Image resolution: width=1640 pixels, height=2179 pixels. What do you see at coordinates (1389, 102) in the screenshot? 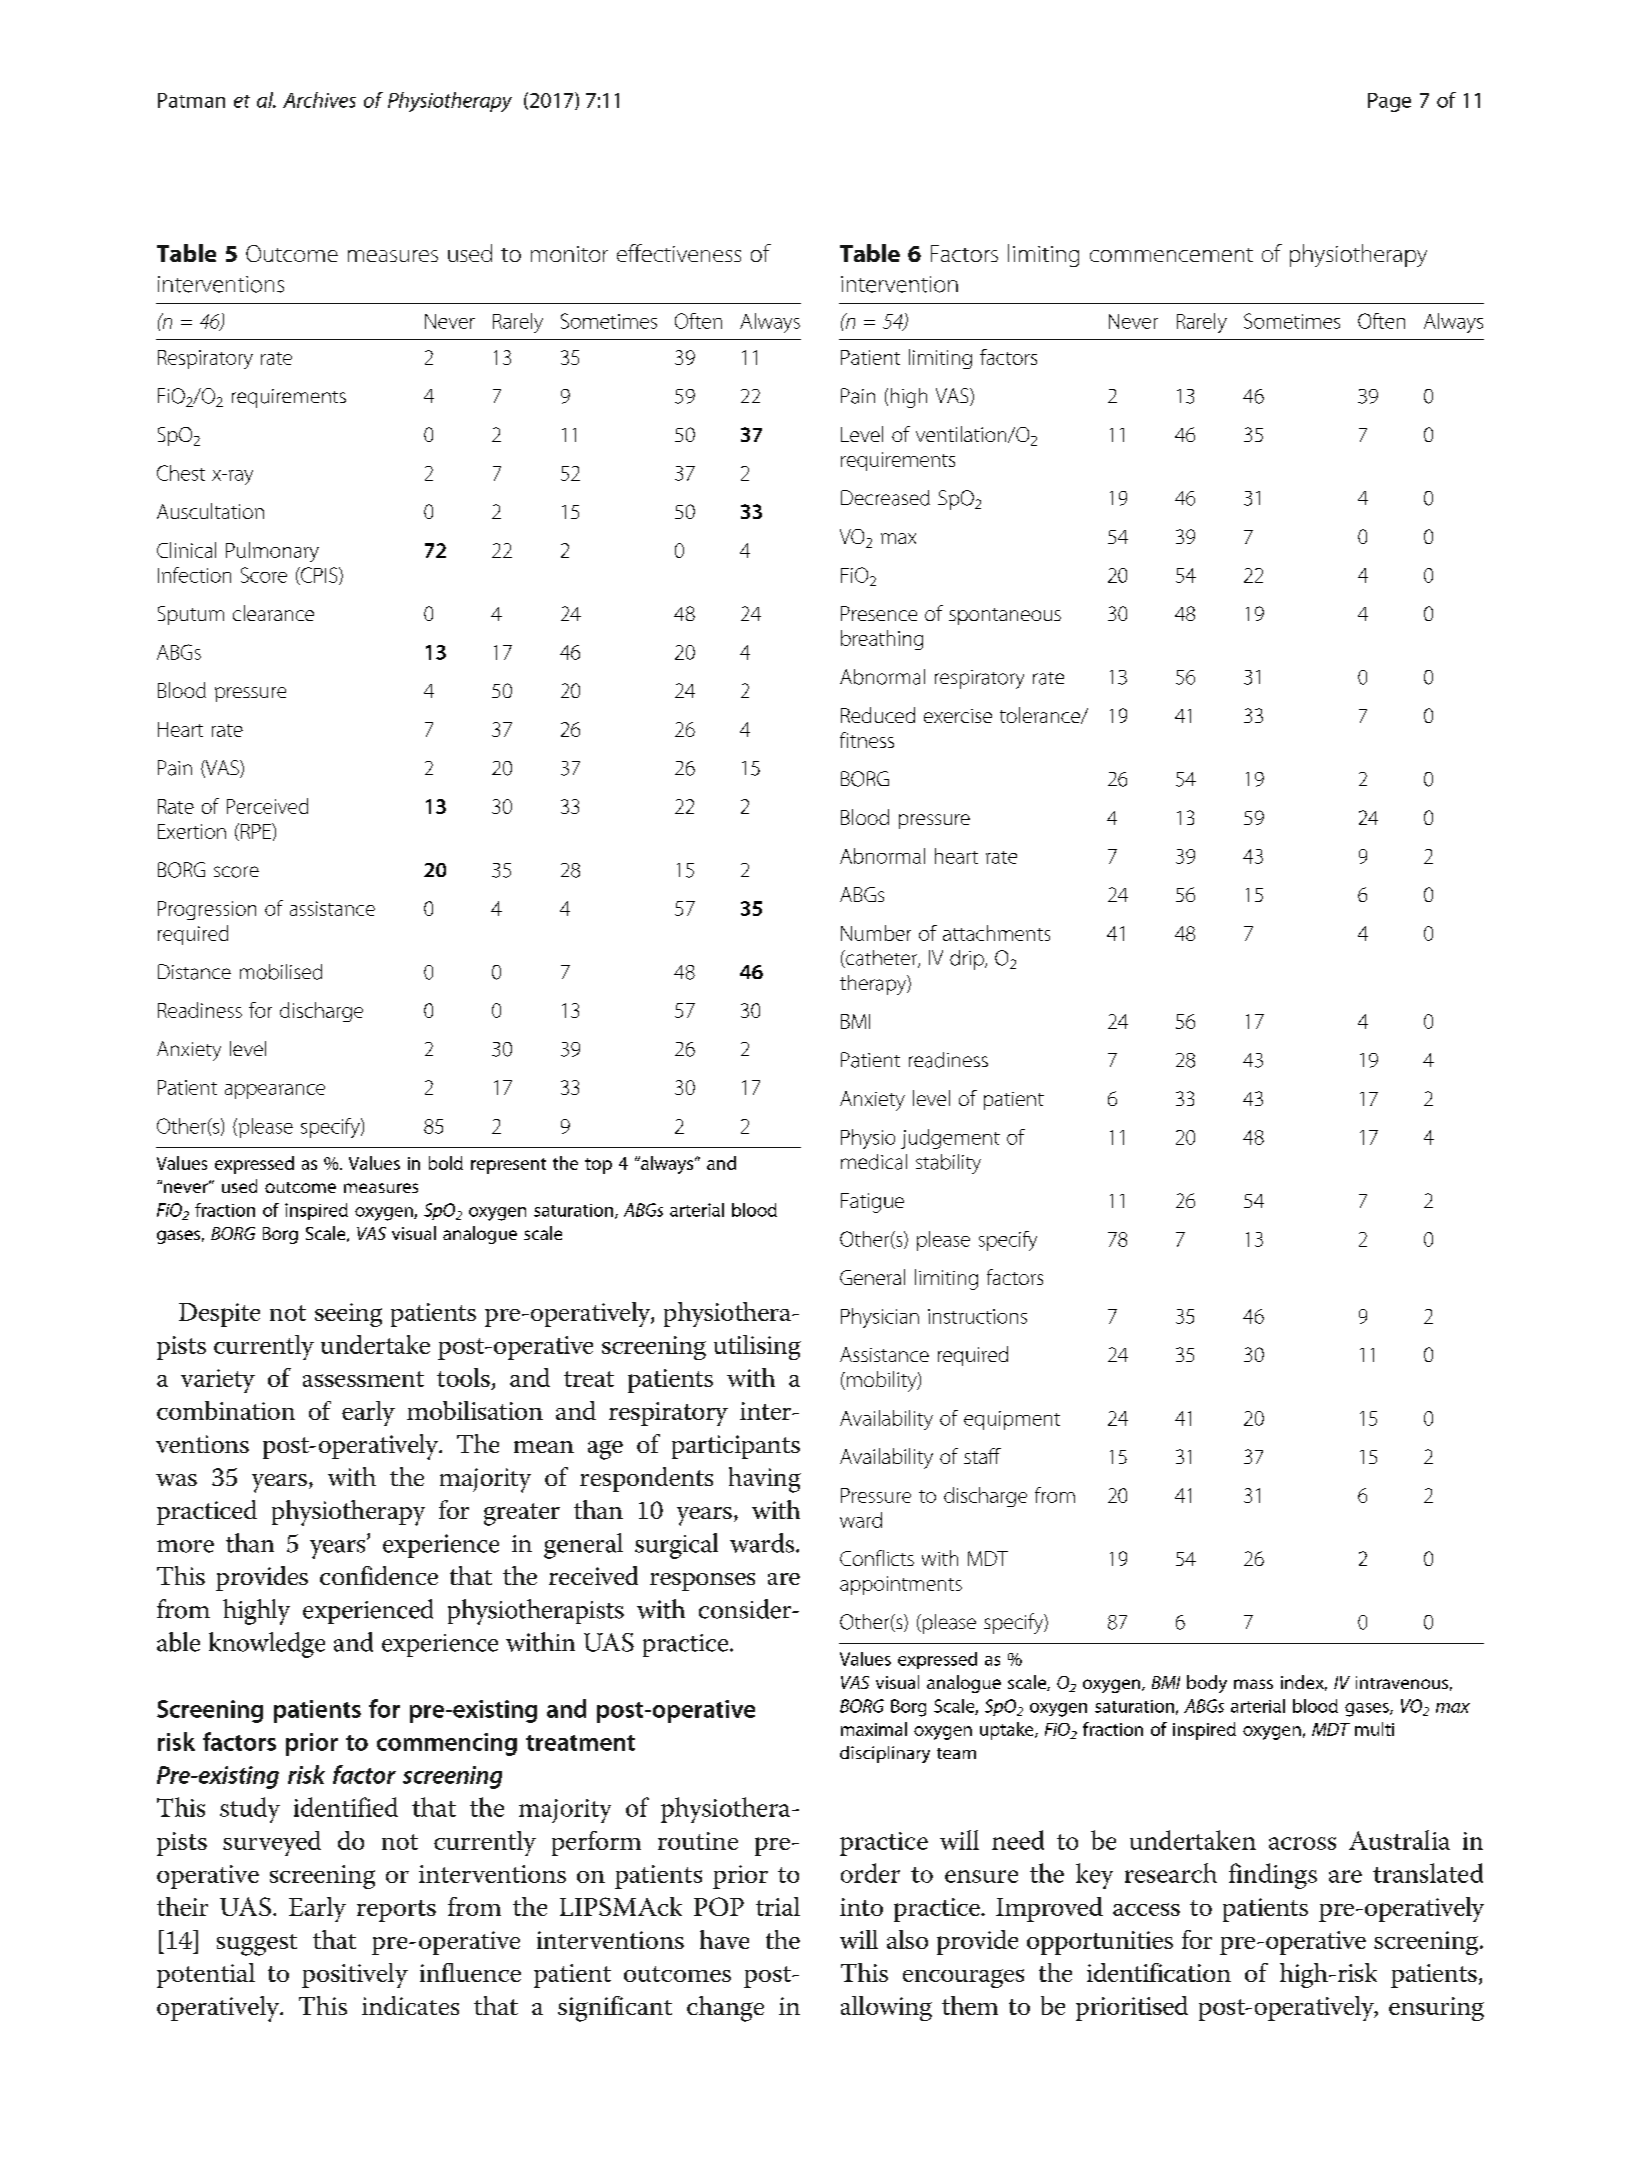
I see `Page` at bounding box center [1389, 102].
